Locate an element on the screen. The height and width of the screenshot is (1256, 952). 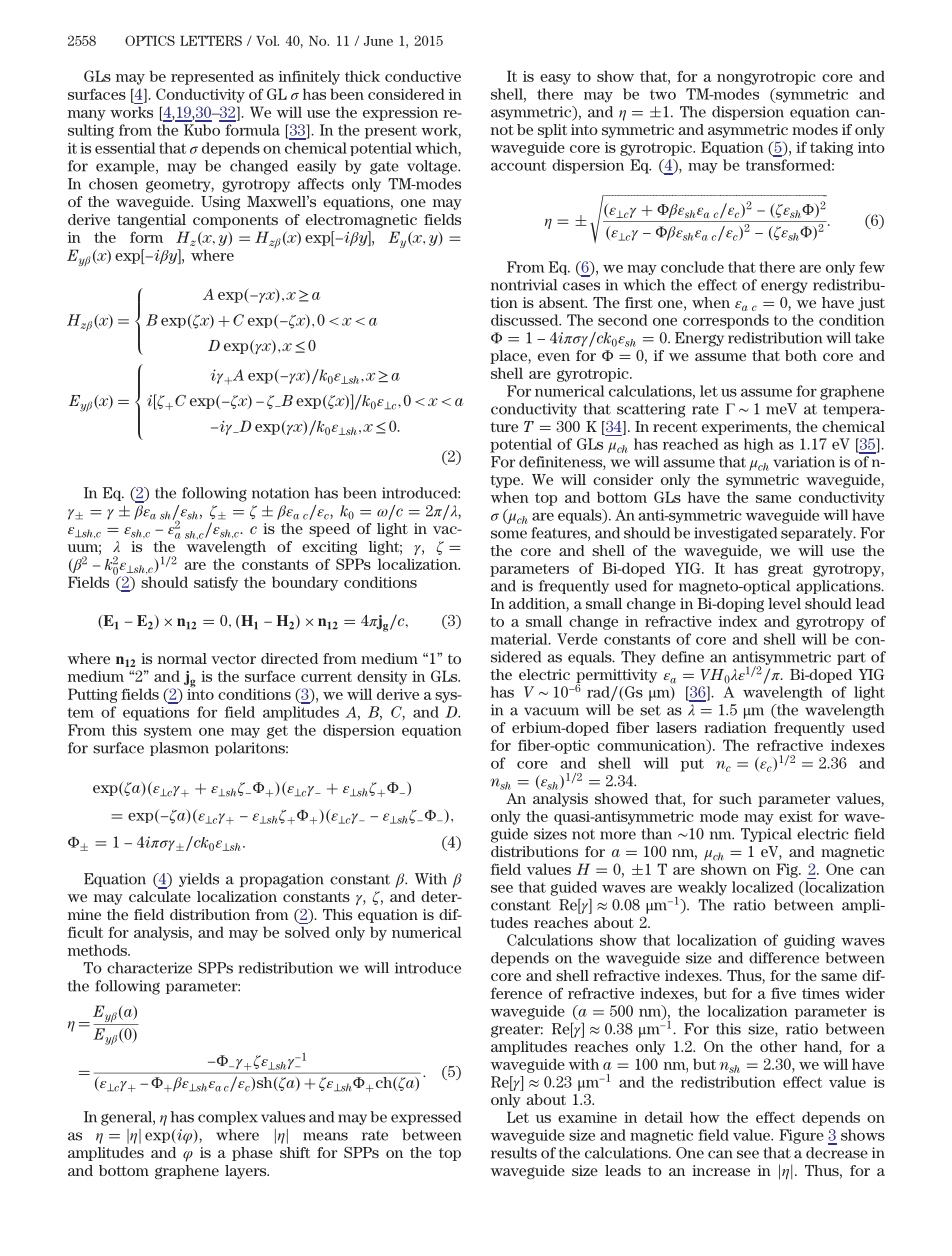
complex is located at coordinates (228, 1118).
